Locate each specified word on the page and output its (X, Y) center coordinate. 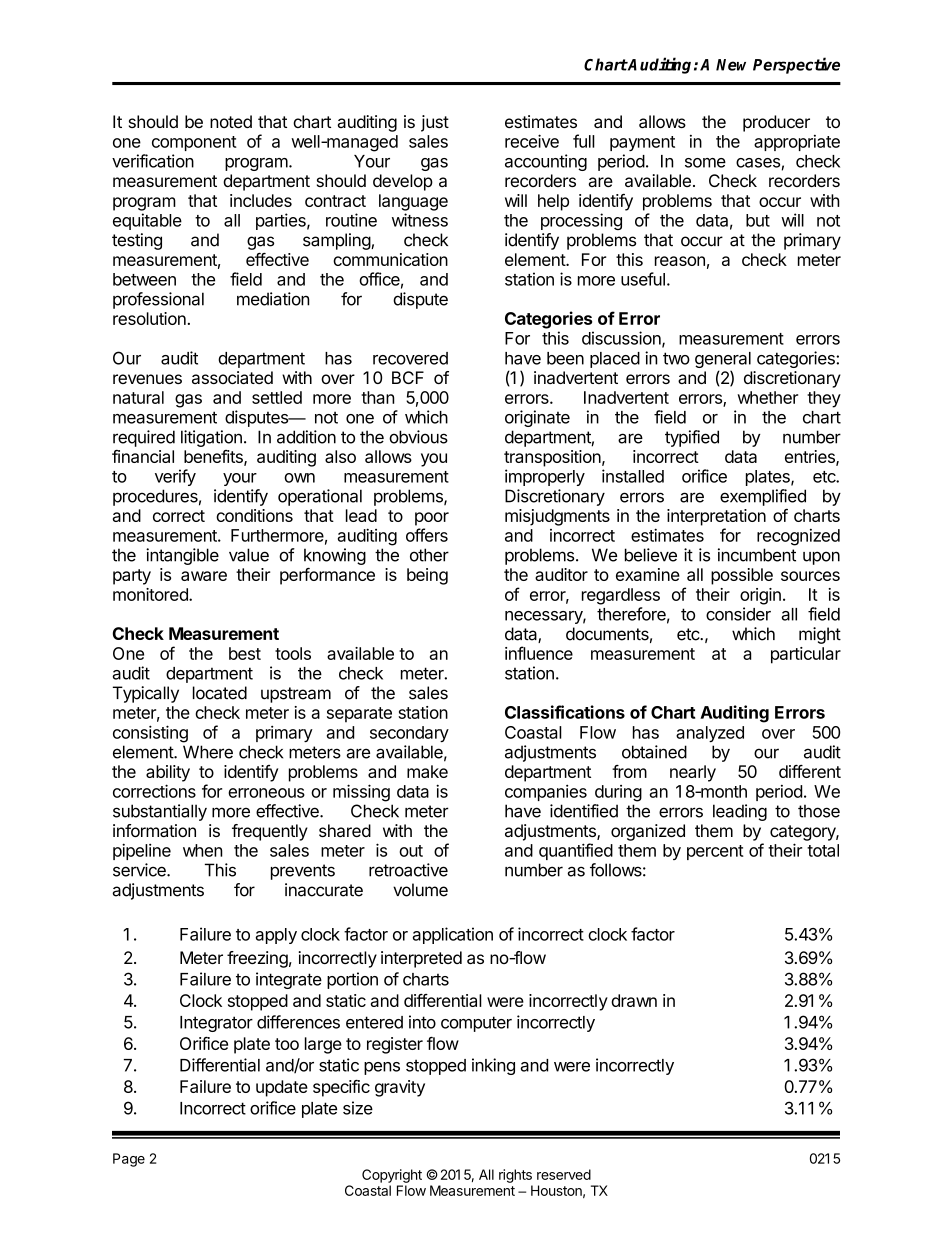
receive (532, 141)
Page (129, 1160)
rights (515, 1176)
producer (776, 123)
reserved (564, 1174)
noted (231, 121)
